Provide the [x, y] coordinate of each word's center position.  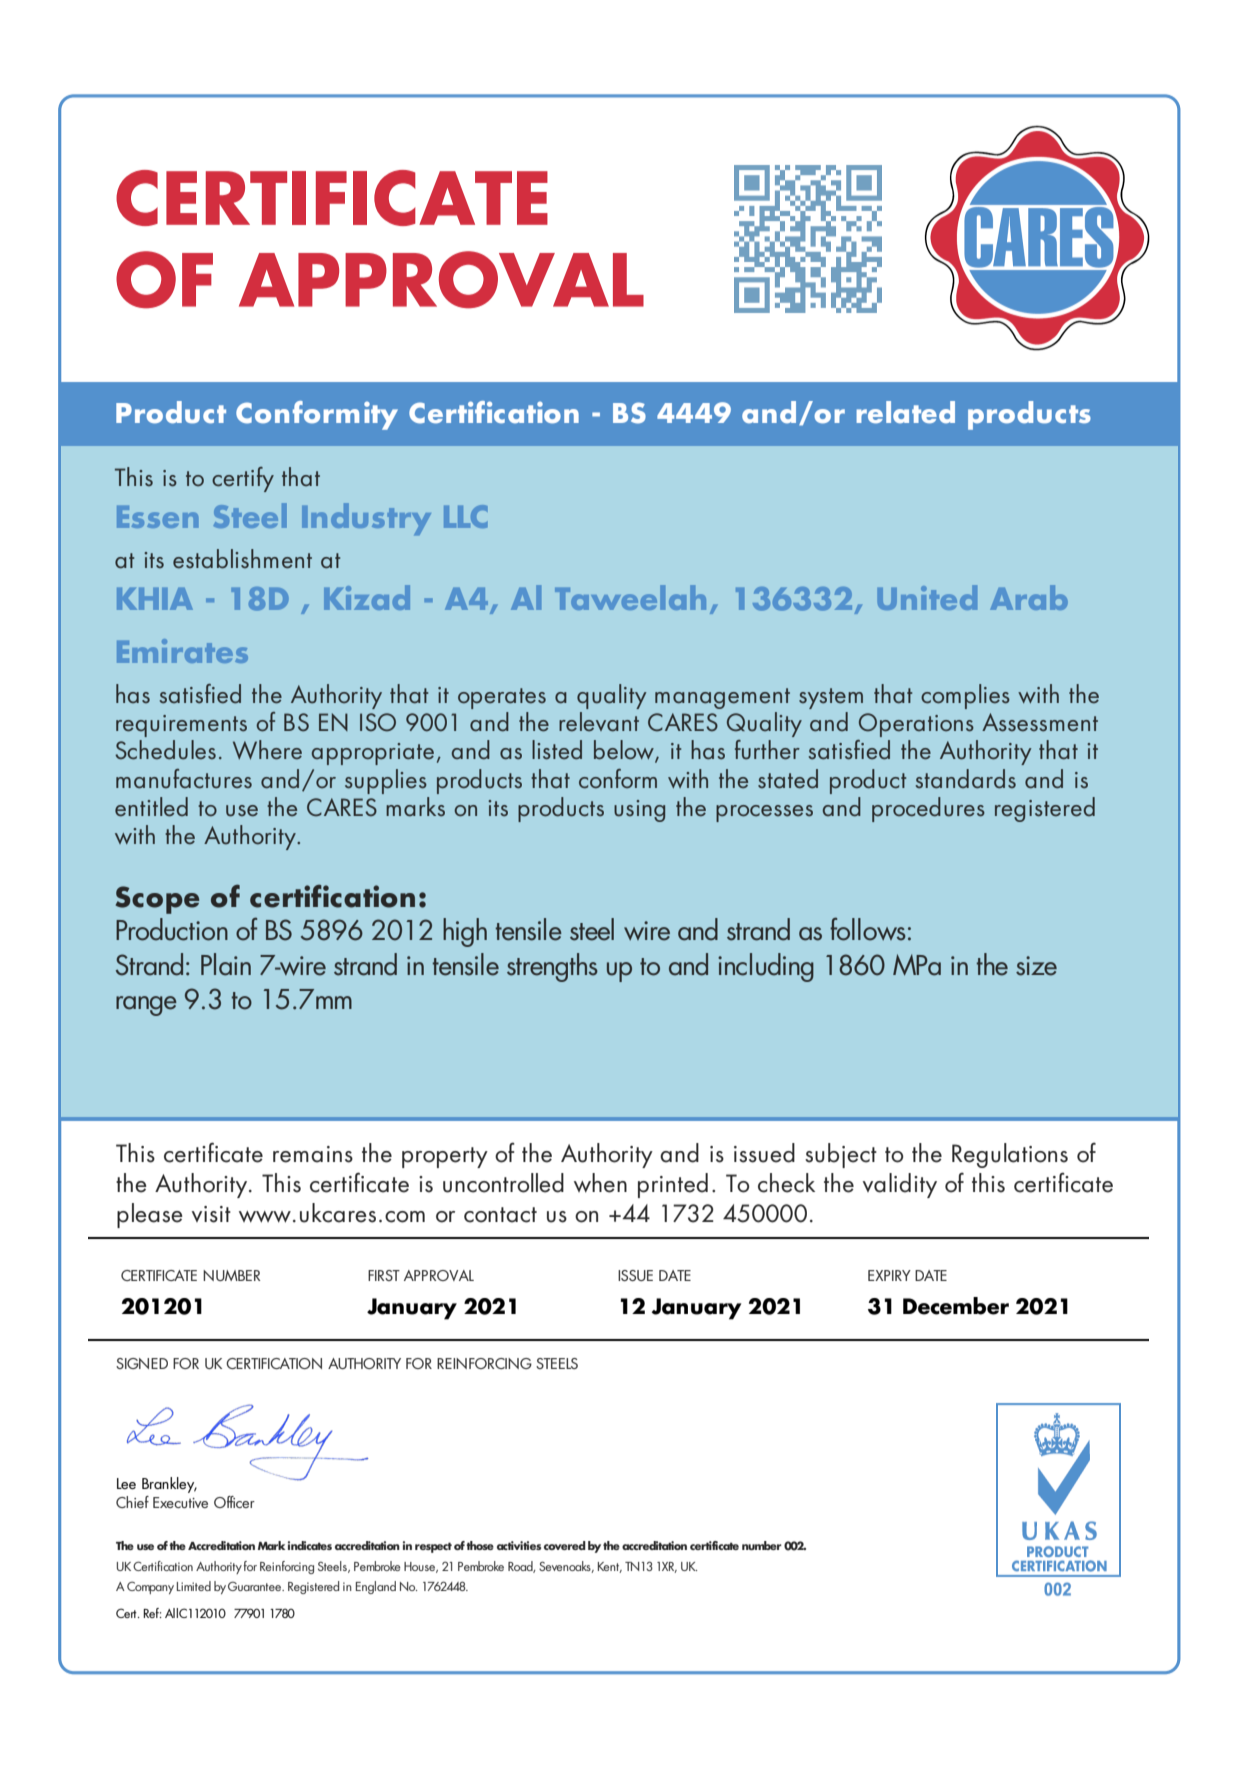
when [600, 1183]
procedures [928, 809]
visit [211, 1214]
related [905, 412]
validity [900, 1185]
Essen [157, 517]
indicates [310, 1545]
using [639, 811]
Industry [366, 519]
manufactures [184, 779]
